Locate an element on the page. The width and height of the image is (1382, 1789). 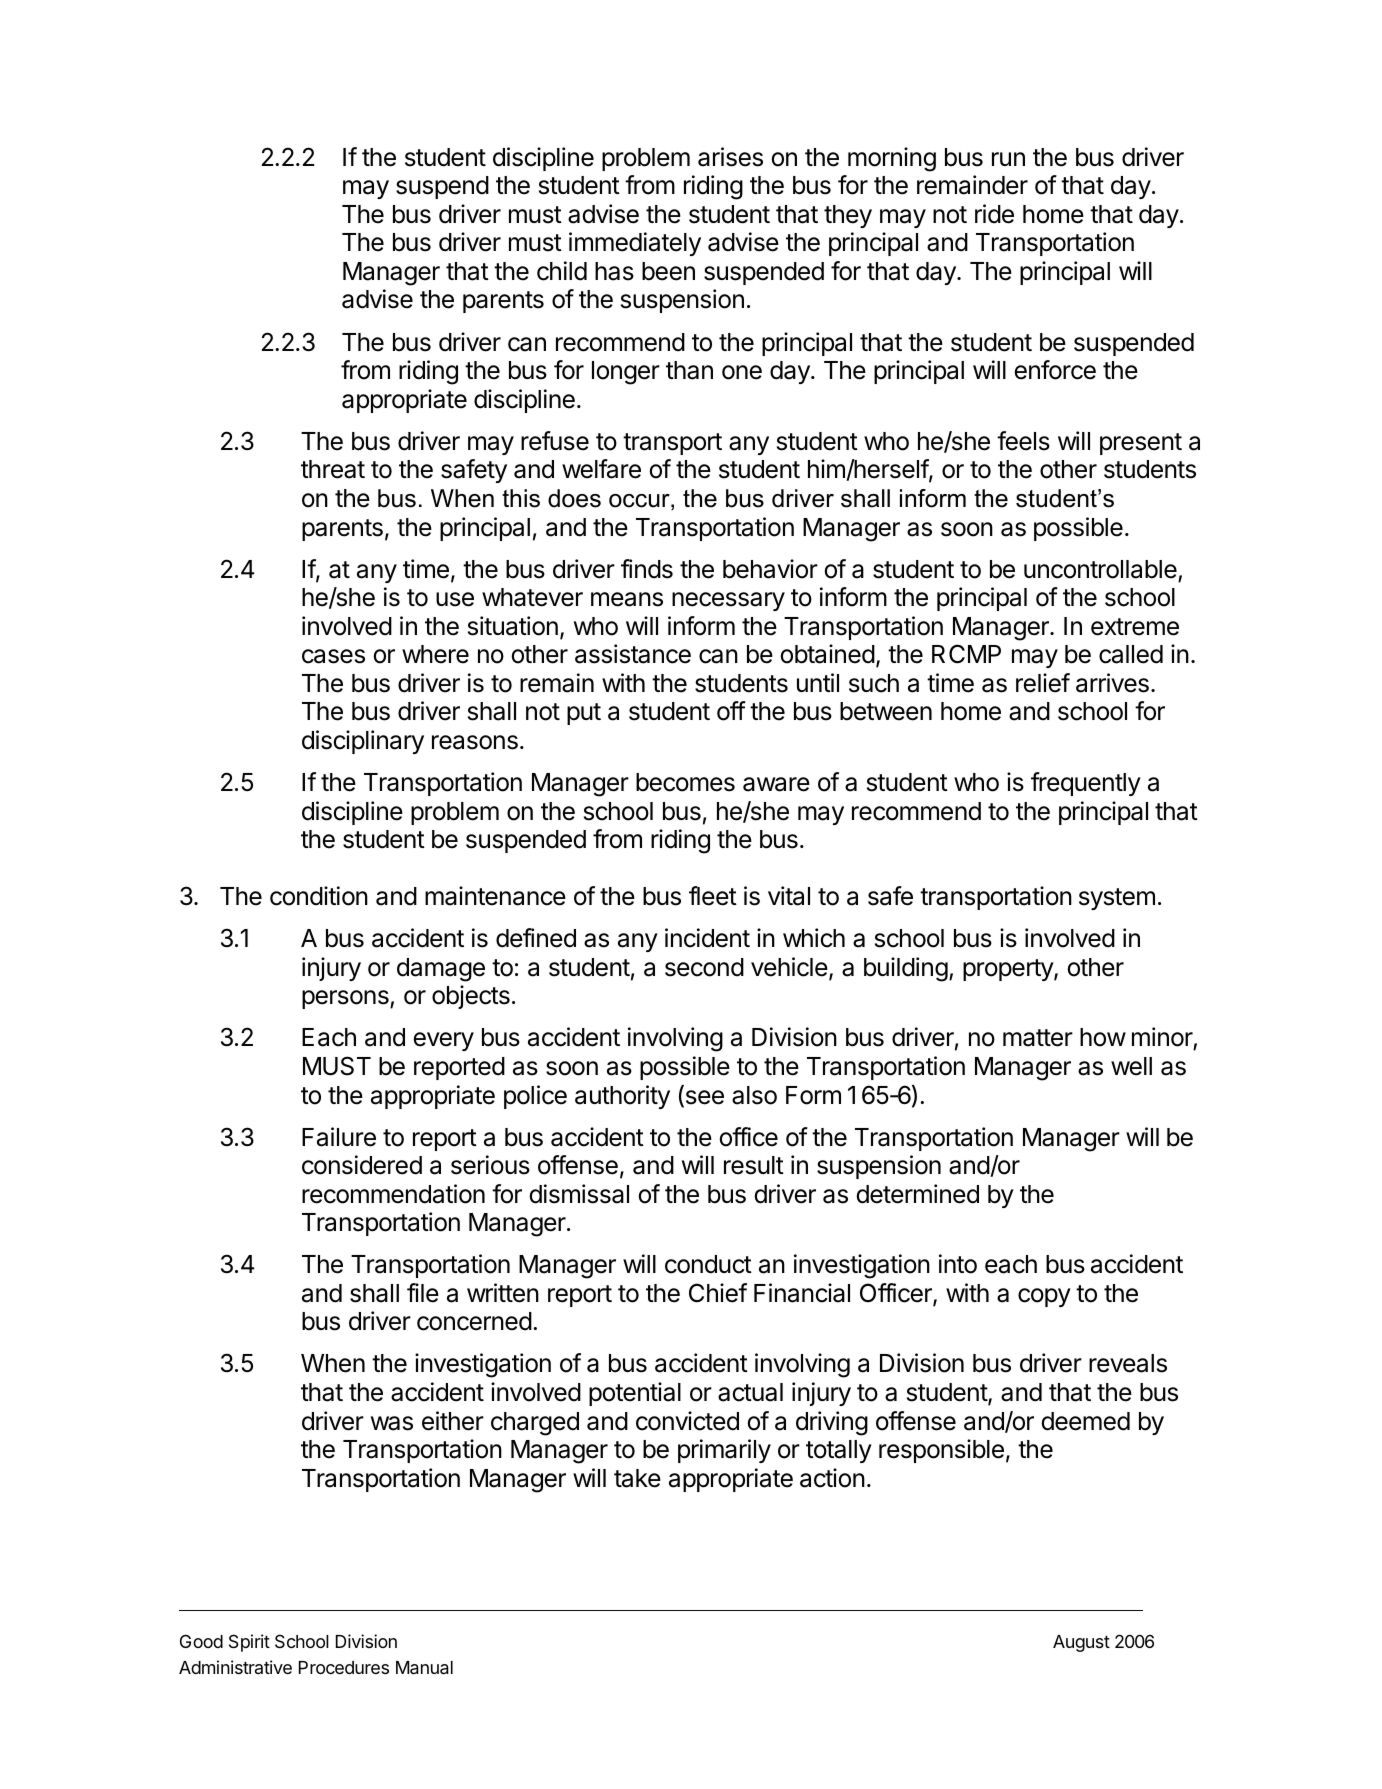
August is located at coordinates (1081, 1643).
